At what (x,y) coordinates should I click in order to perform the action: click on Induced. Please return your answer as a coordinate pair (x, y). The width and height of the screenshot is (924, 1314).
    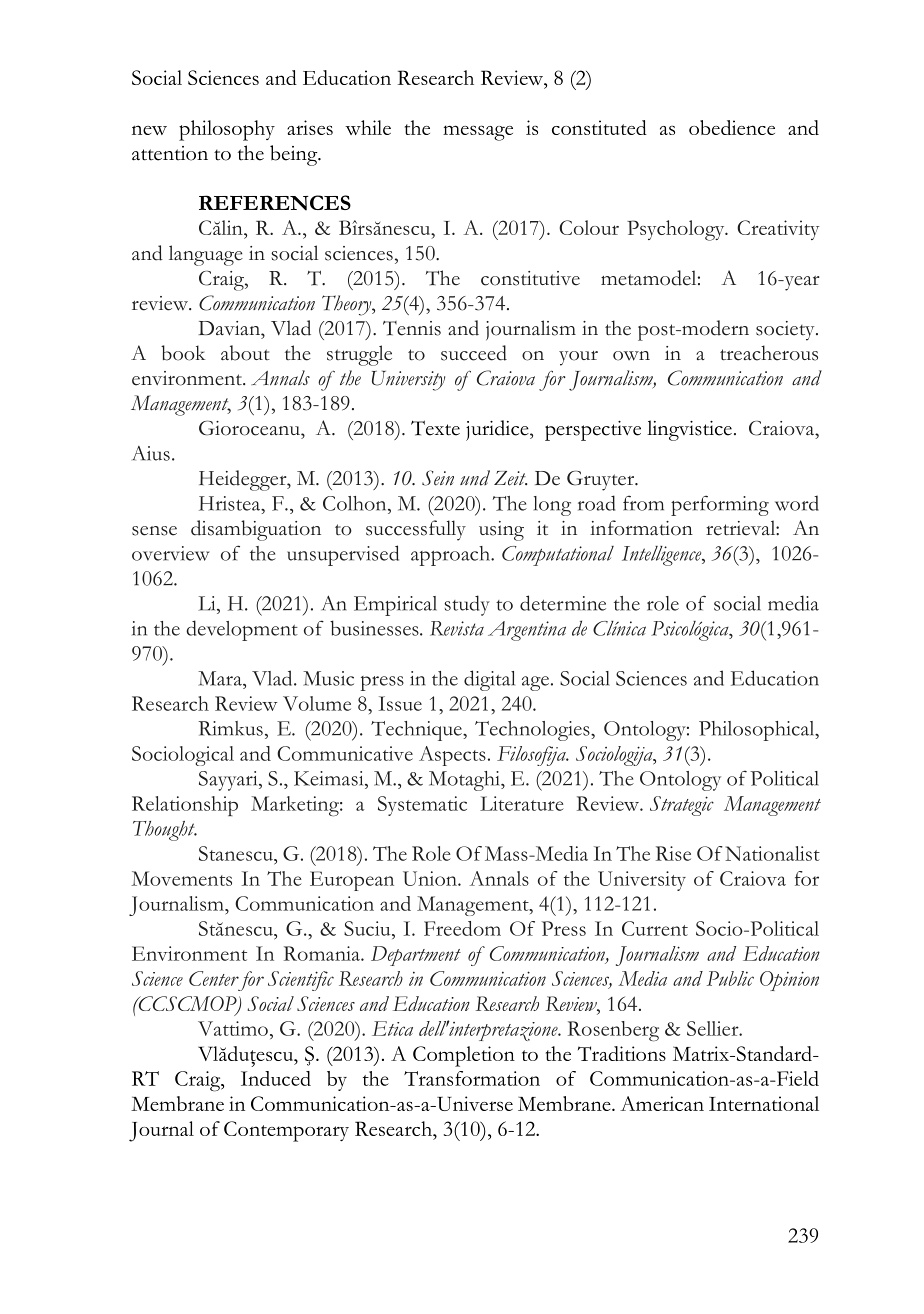
    Looking at the image, I should click on (276, 1078).
